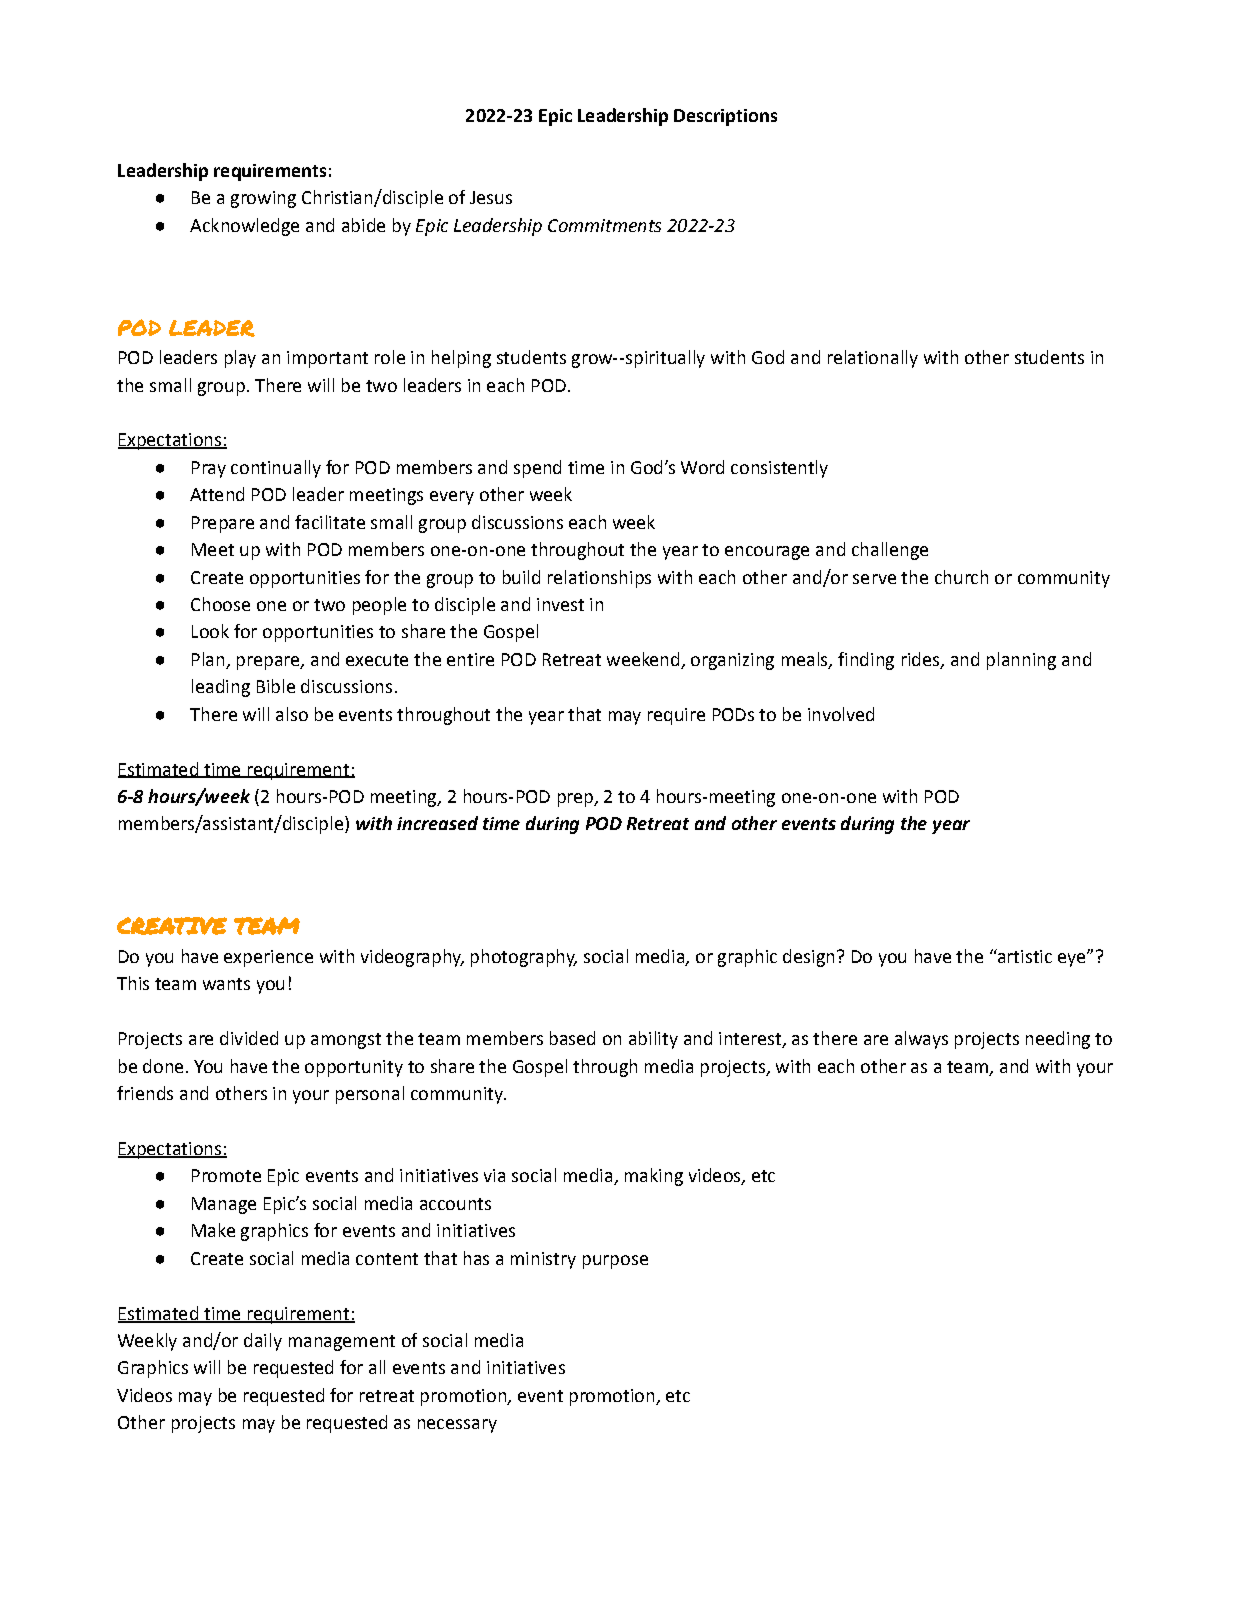 This screenshot has height=1609, width=1243. Describe the element at coordinates (263, 1342) in the screenshot. I see `daily` at that location.
